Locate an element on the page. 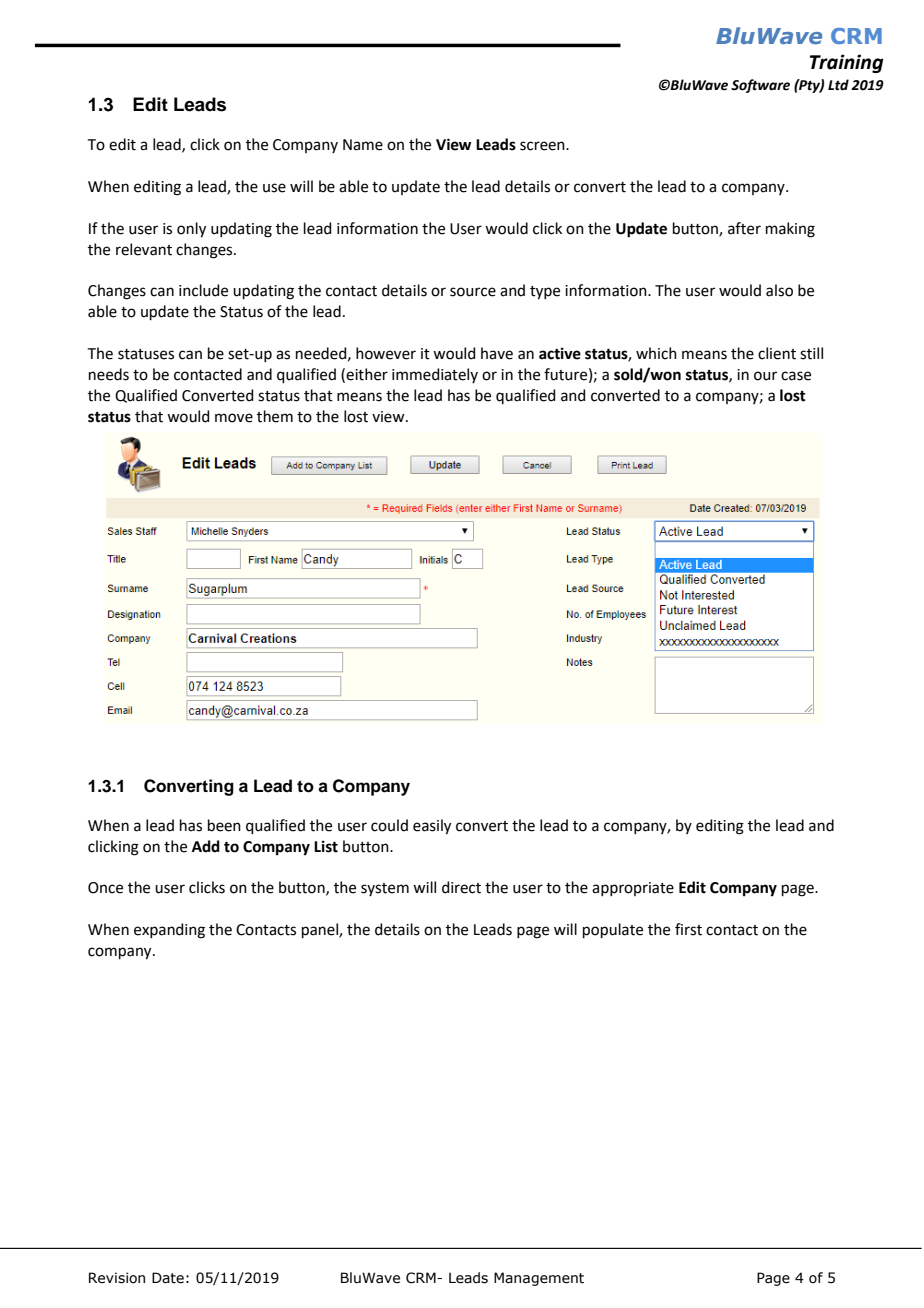 The height and width of the image is (1308, 924). case is located at coordinates (796, 376).
